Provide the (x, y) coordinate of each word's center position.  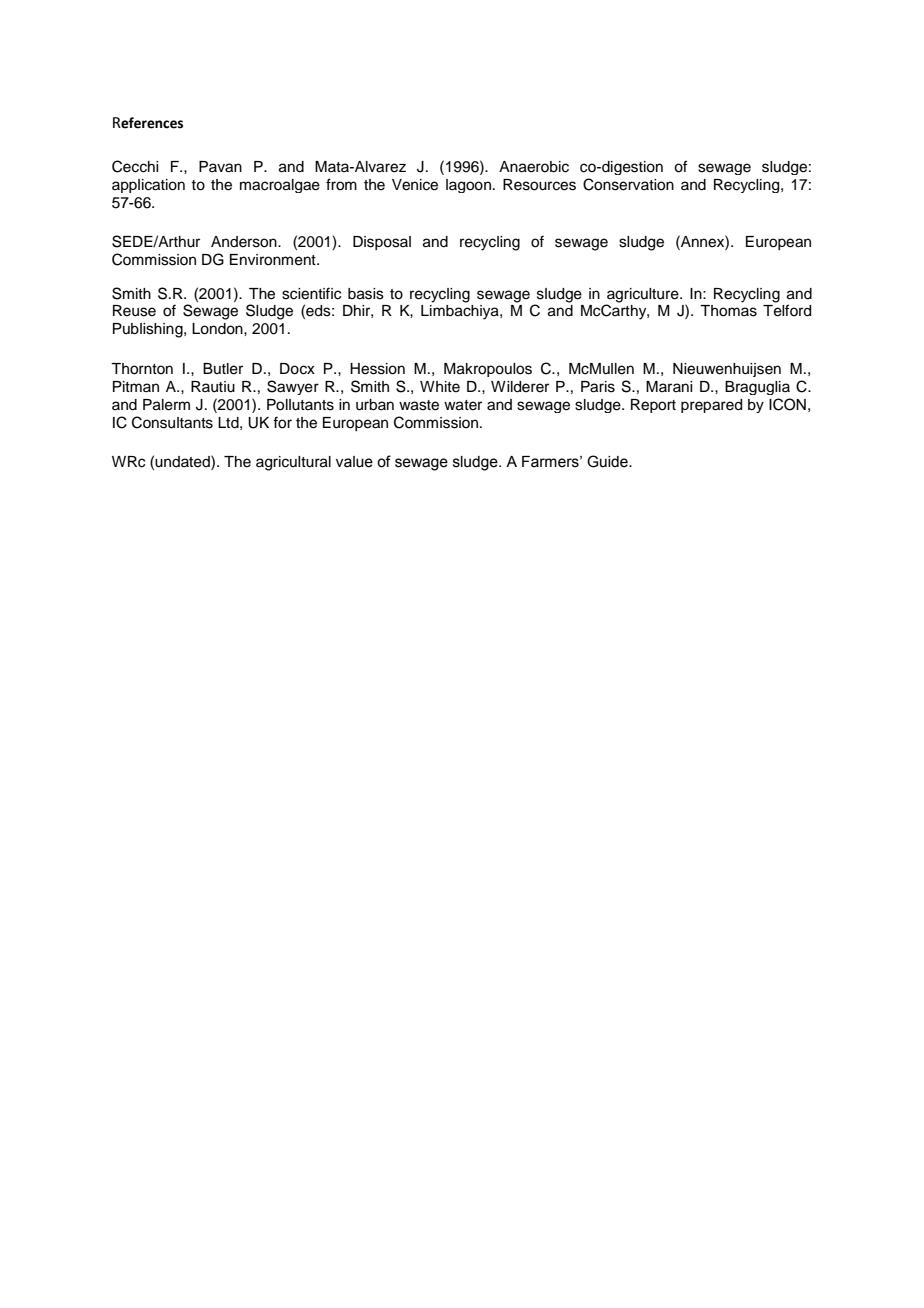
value (354, 462)
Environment (274, 260)
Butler (223, 369)
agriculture (644, 295)
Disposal (382, 243)
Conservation (628, 184)
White (440, 387)
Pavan (220, 167)
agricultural (293, 463)
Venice (415, 185)
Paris (598, 387)
